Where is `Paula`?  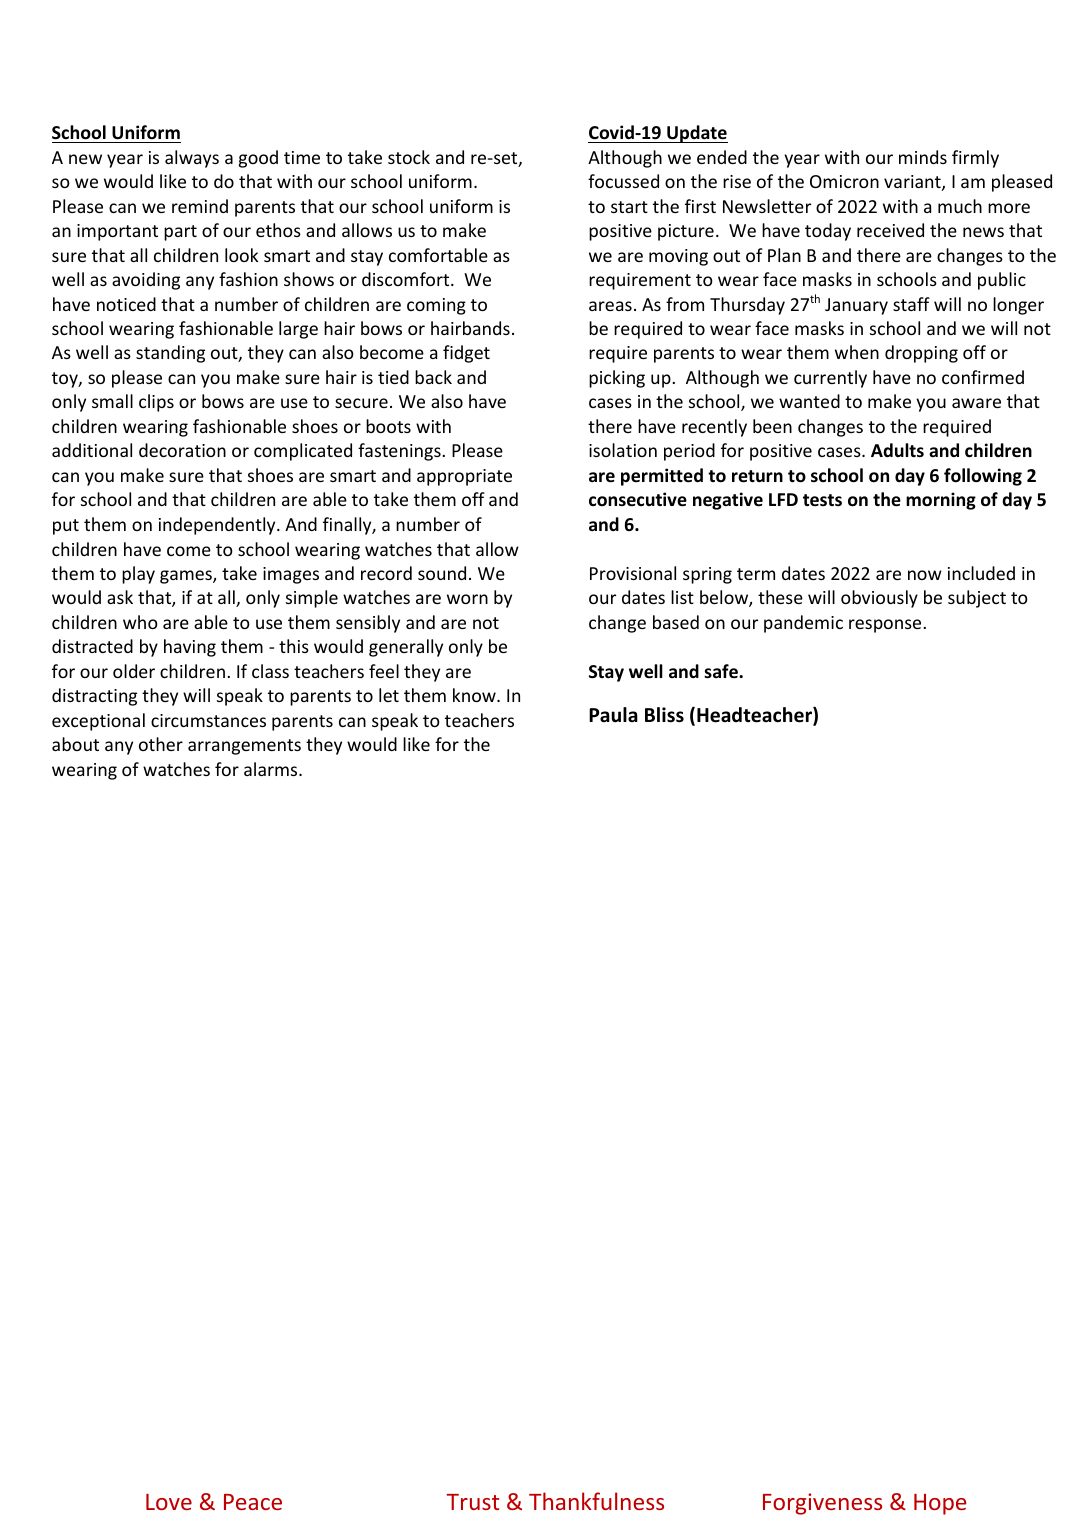
Paula is located at coordinates (613, 715).
